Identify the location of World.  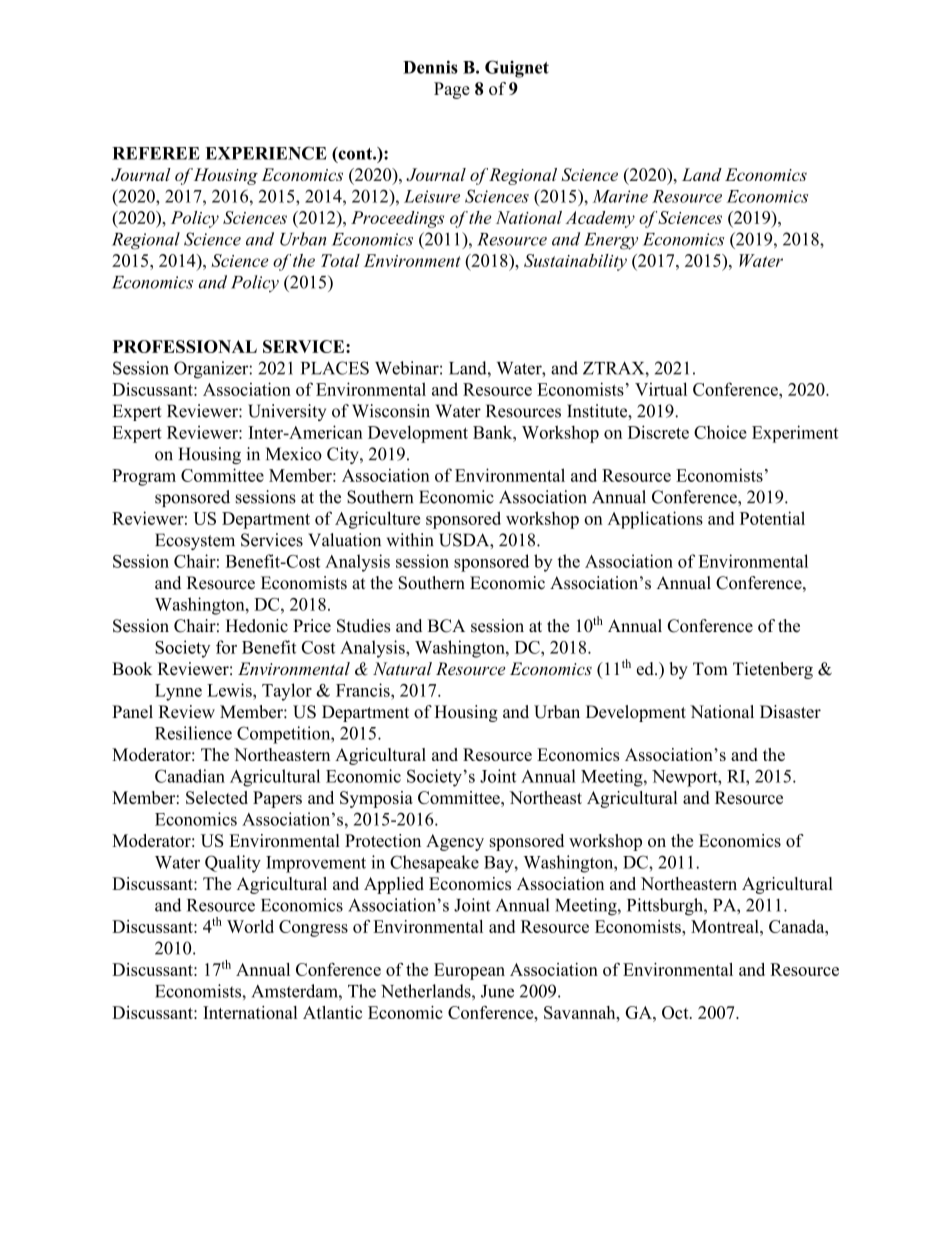
(250, 926).
